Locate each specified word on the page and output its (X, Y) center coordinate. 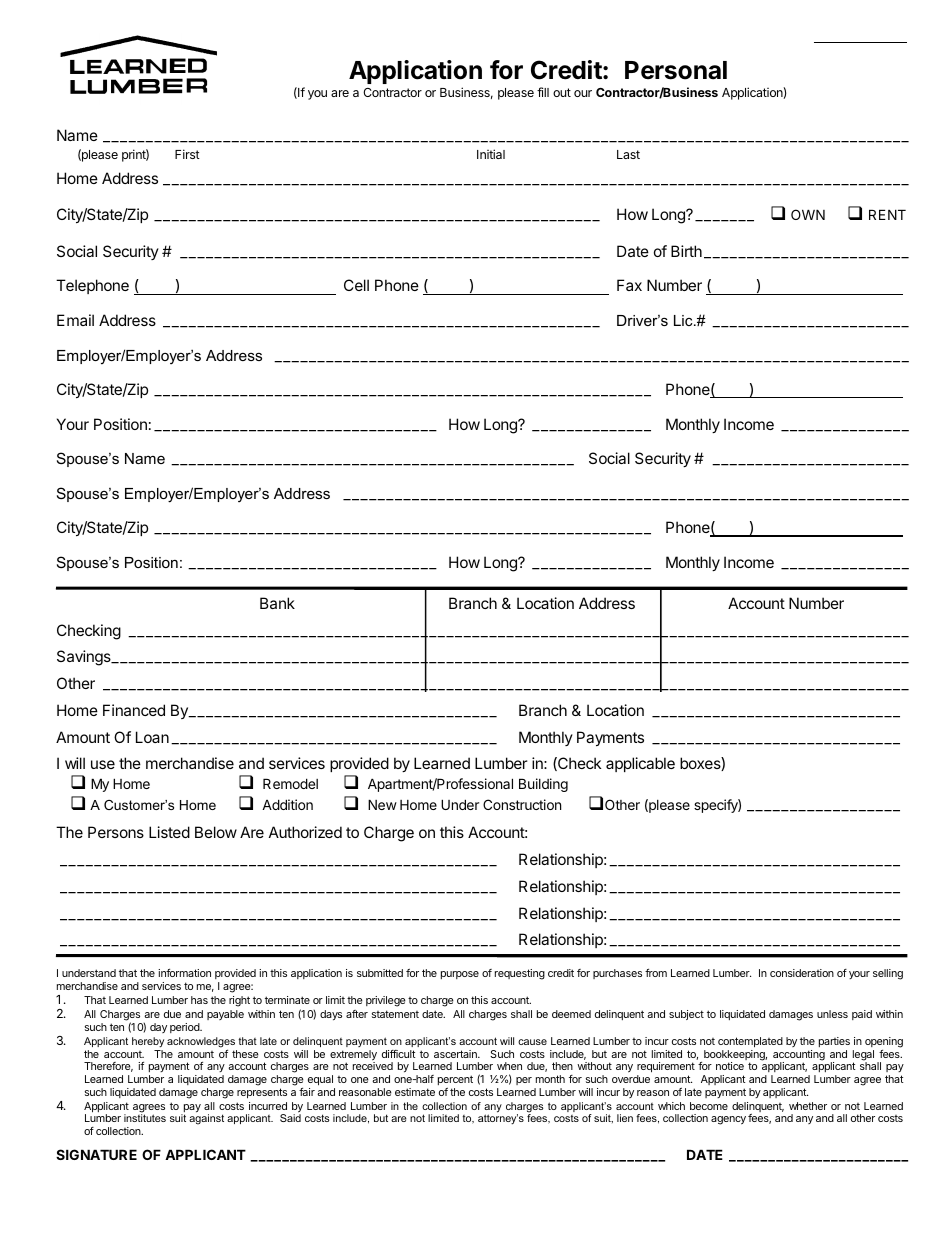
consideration (802, 973)
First (187, 154)
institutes (145, 1118)
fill (543, 92)
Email (75, 320)
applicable (640, 764)
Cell (356, 285)
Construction (522, 804)
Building (543, 785)
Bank (277, 603)
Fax (629, 285)
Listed (169, 832)
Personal (676, 70)
